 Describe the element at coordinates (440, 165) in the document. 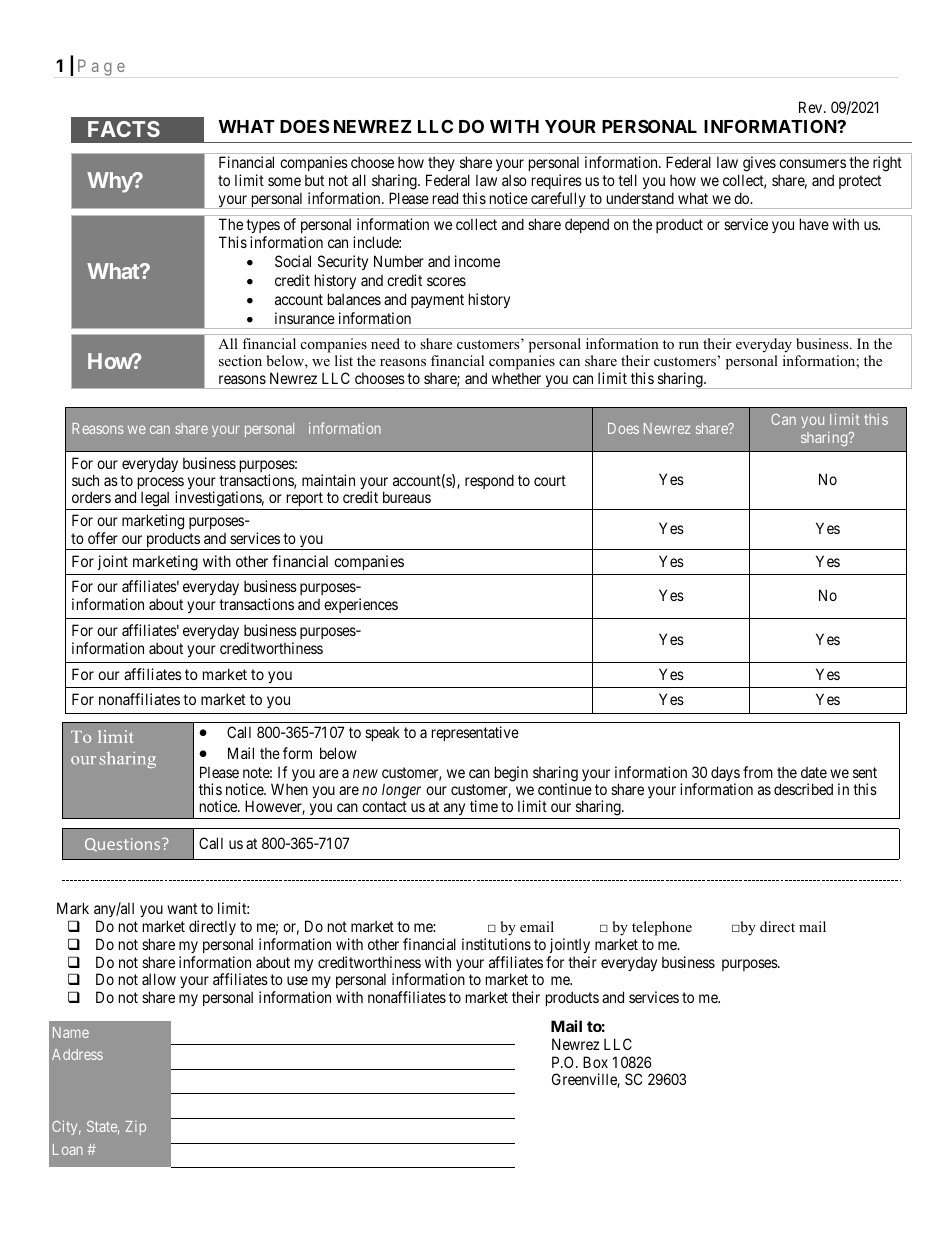

I see `they` at that location.
